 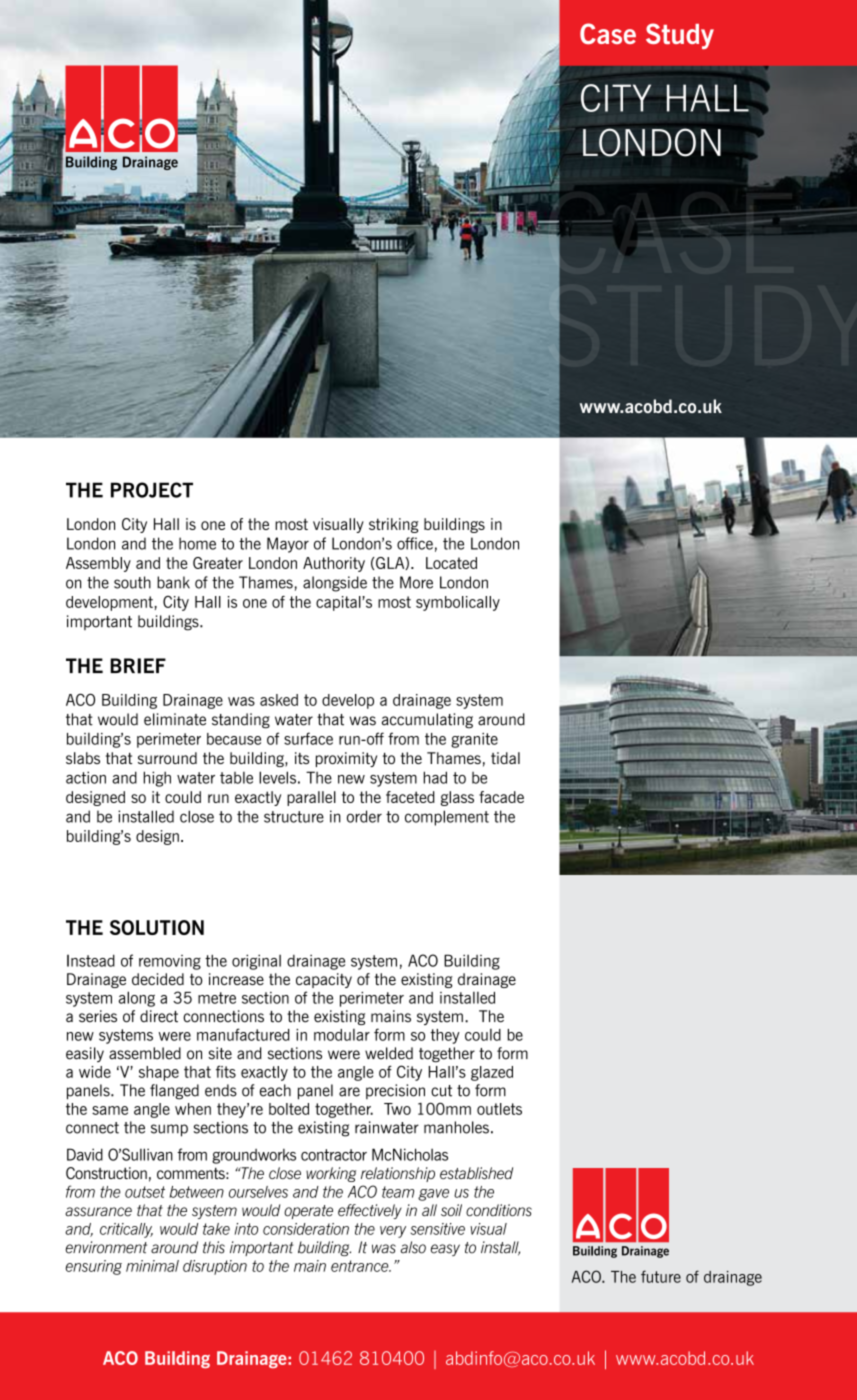 What do you see at coordinates (451, 563) in the screenshot?
I see `Located` at bounding box center [451, 563].
